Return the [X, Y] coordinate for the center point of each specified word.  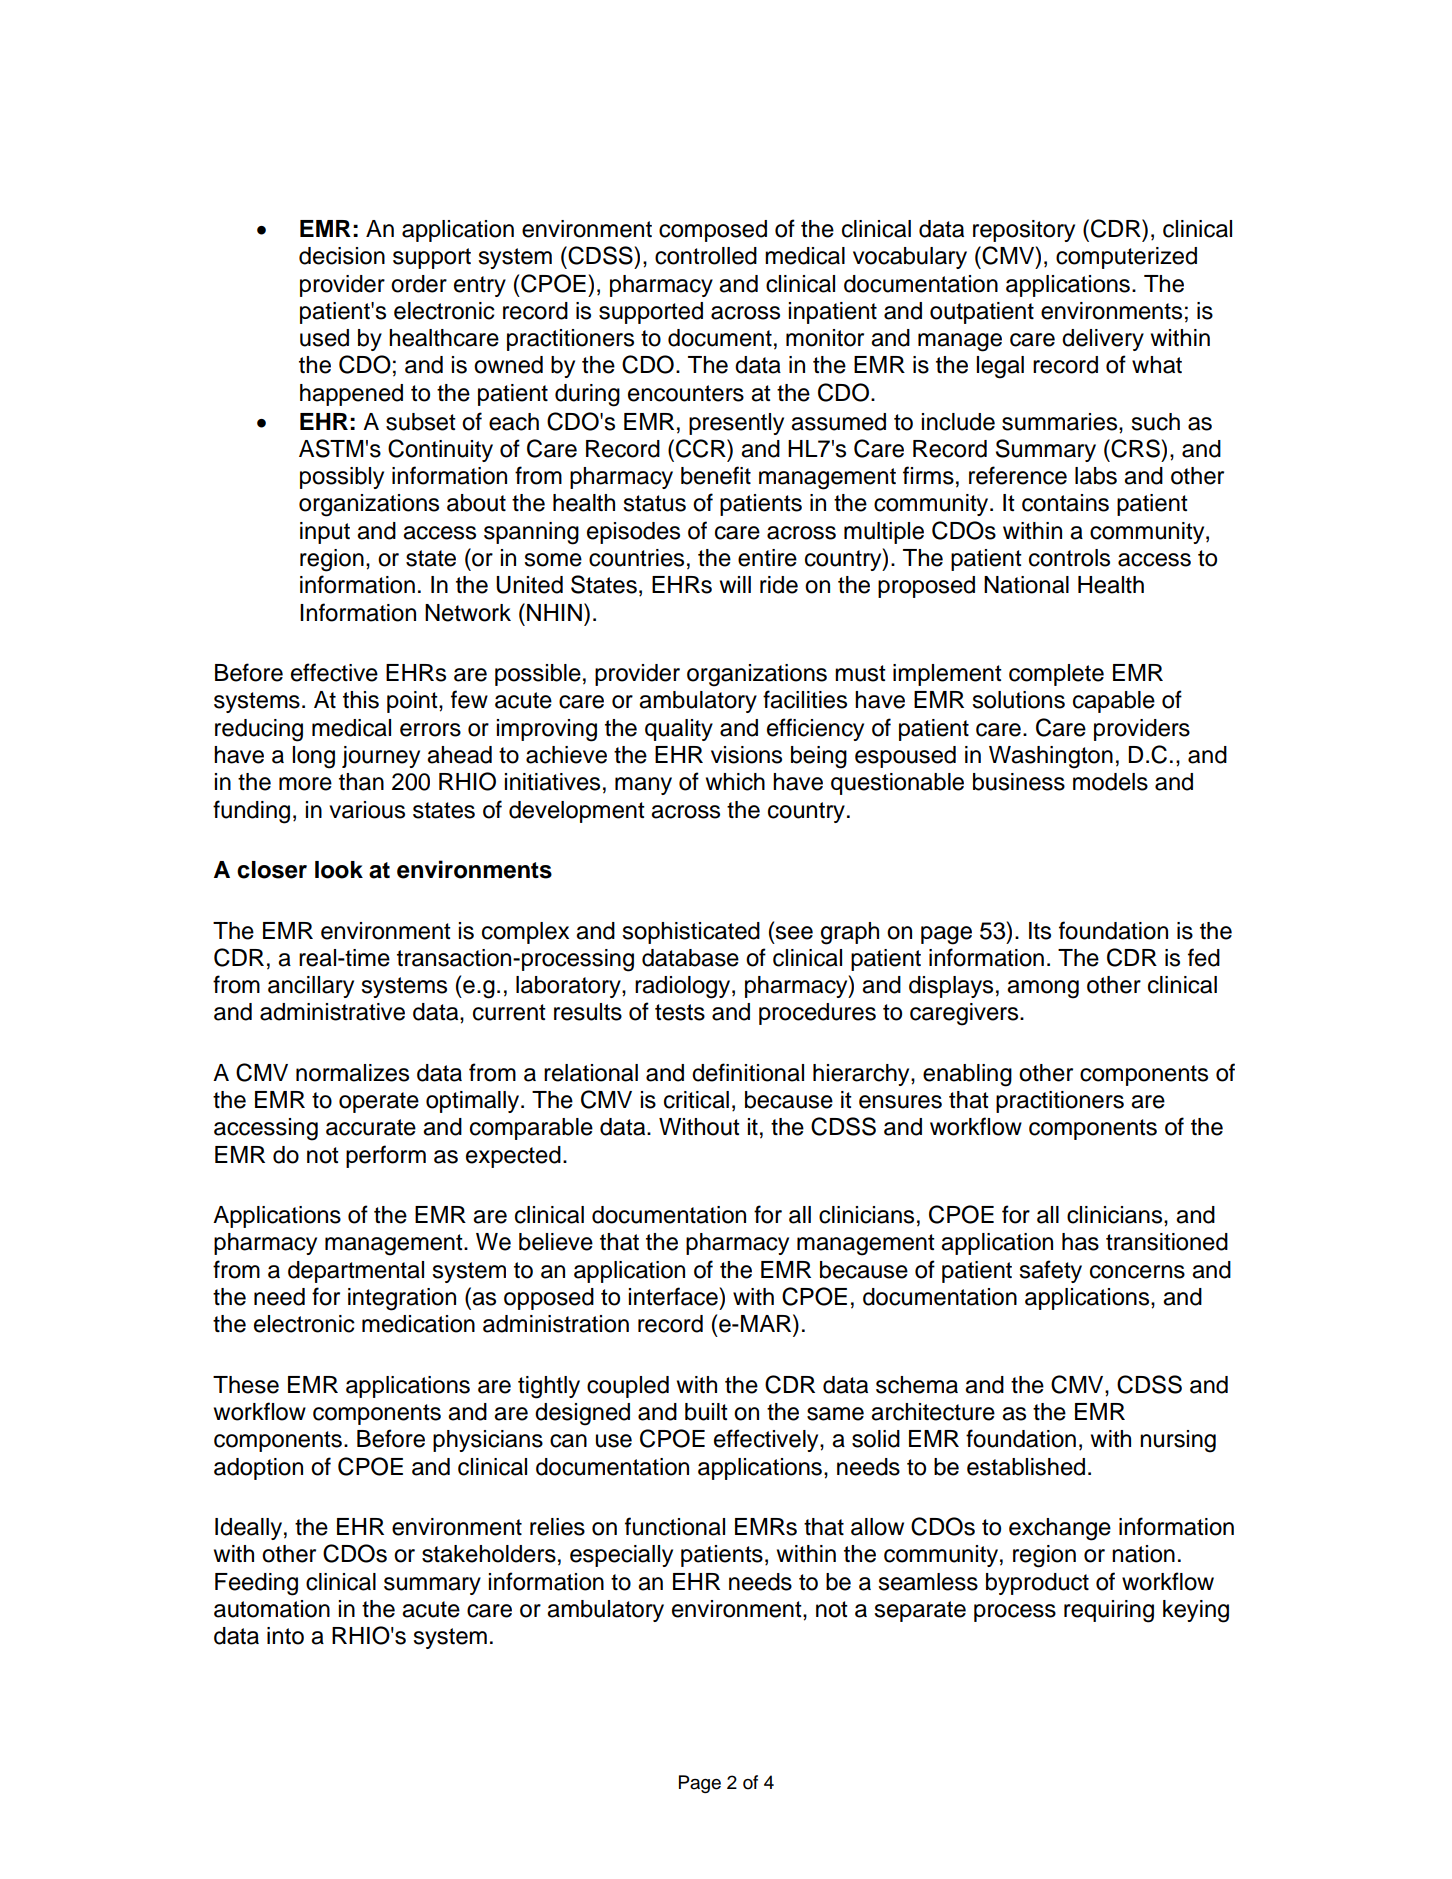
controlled [706, 256]
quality [679, 730]
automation [272, 1609]
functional [675, 1526]
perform [386, 1156]
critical [696, 1100]
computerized [1126, 258]
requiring [1109, 1611]
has [1080, 1242]
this [361, 700]
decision [342, 256]
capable [1114, 702]
